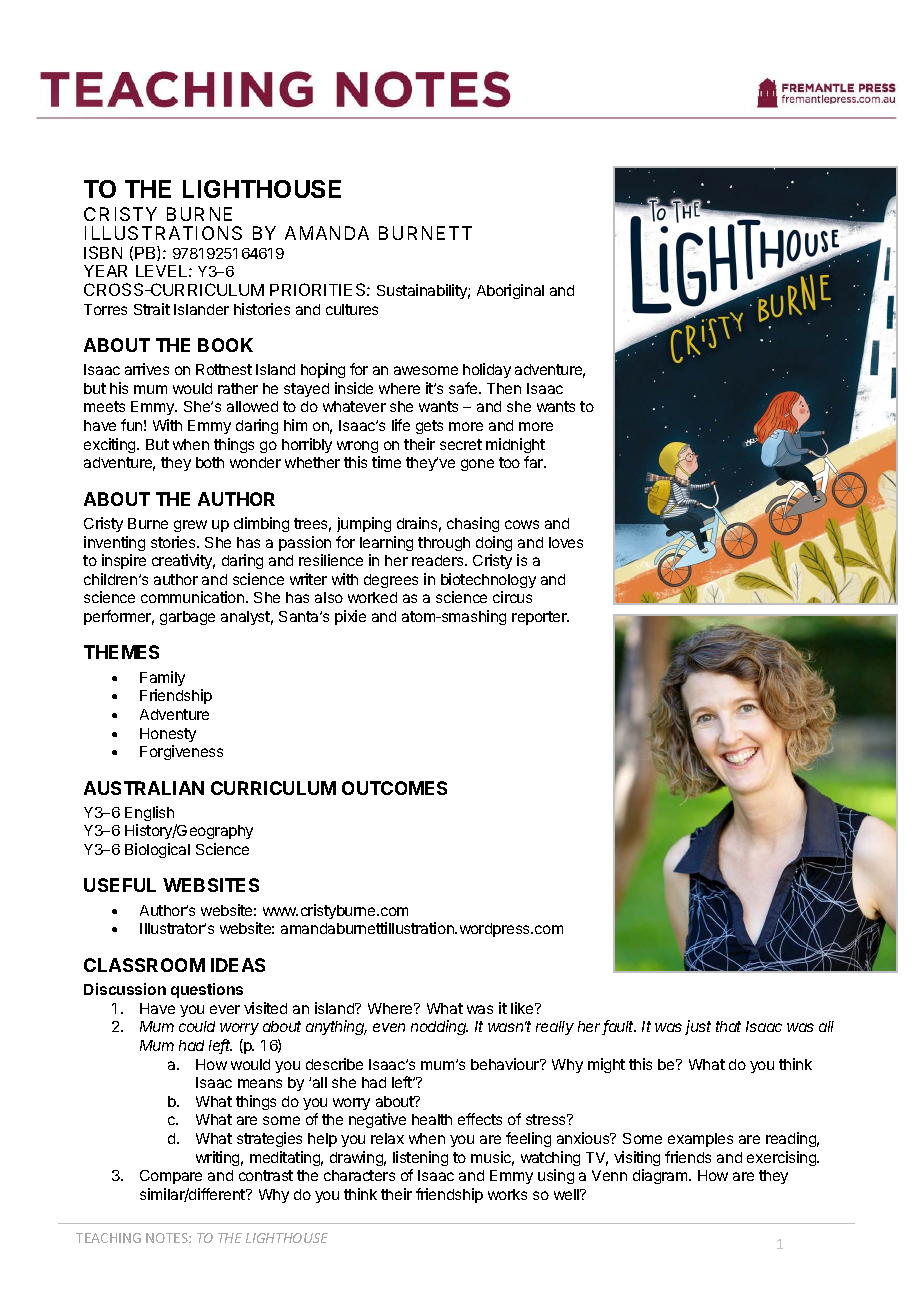  I want to click on OUTCOMES, so click(394, 788).
